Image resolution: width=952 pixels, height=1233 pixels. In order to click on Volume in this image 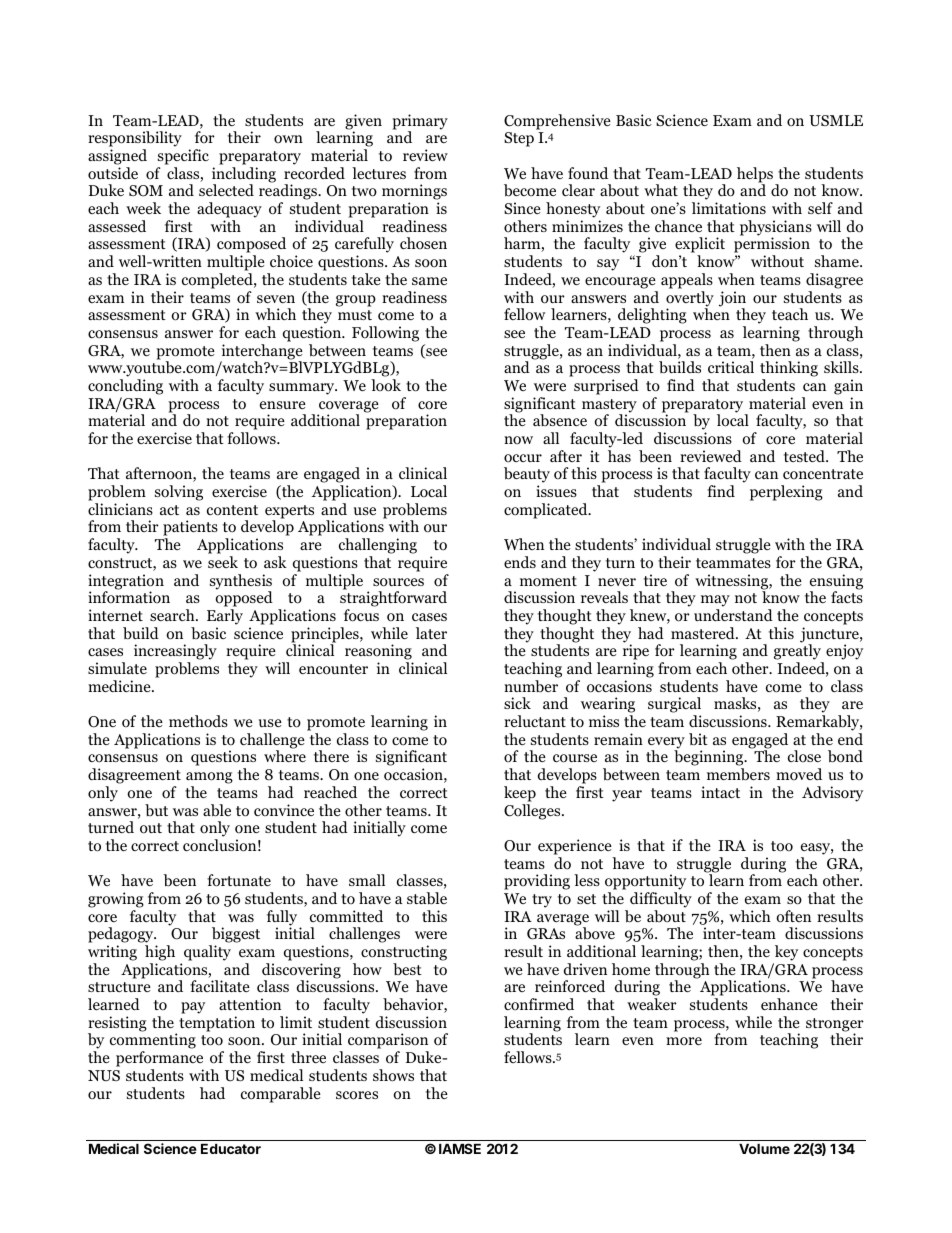, I will do `click(764, 1149)`.
